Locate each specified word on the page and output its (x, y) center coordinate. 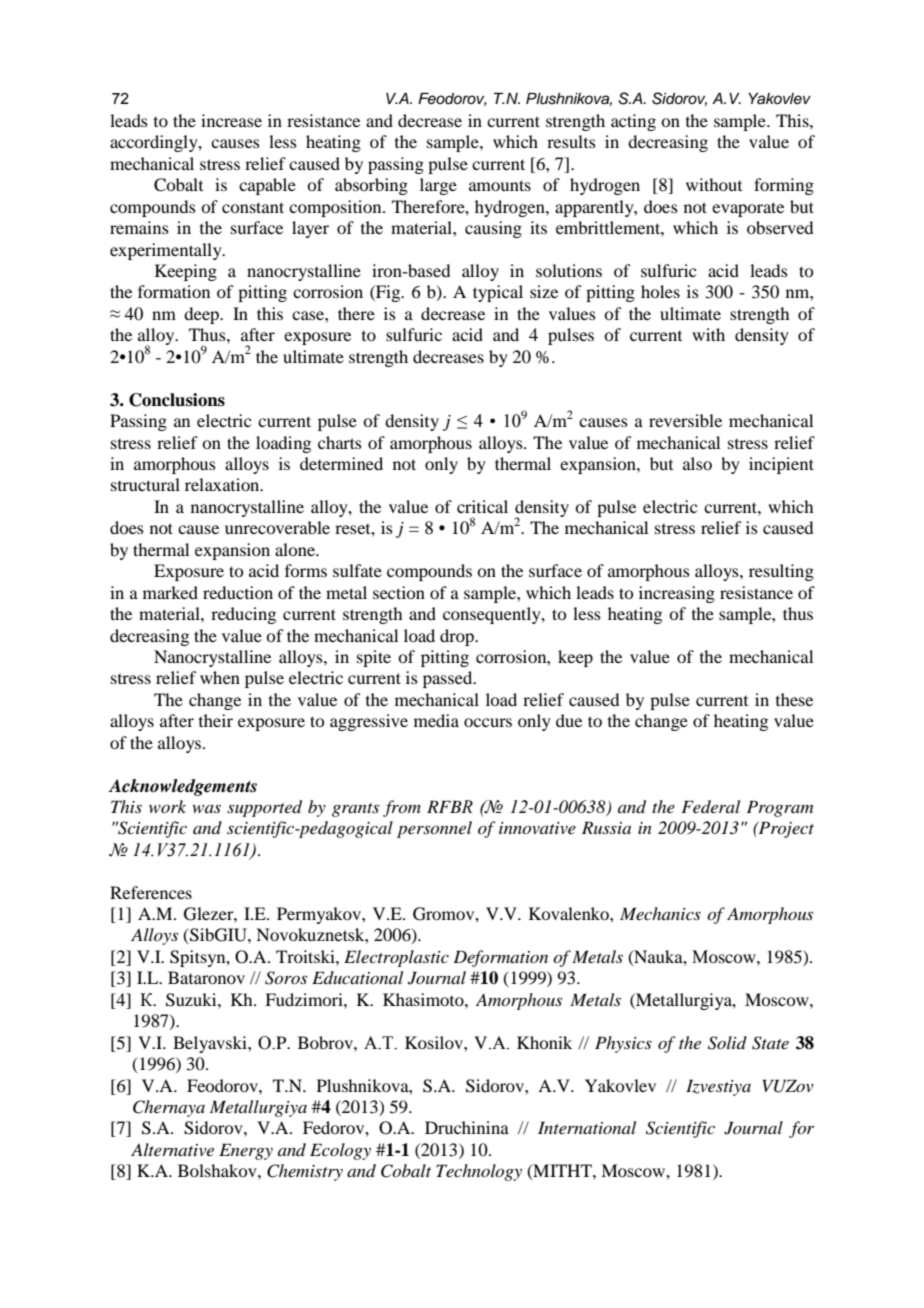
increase (231, 120)
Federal (710, 806)
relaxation (223, 484)
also (697, 463)
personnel (434, 829)
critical (482, 506)
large (438, 186)
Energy (246, 1151)
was (206, 809)
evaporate (748, 209)
